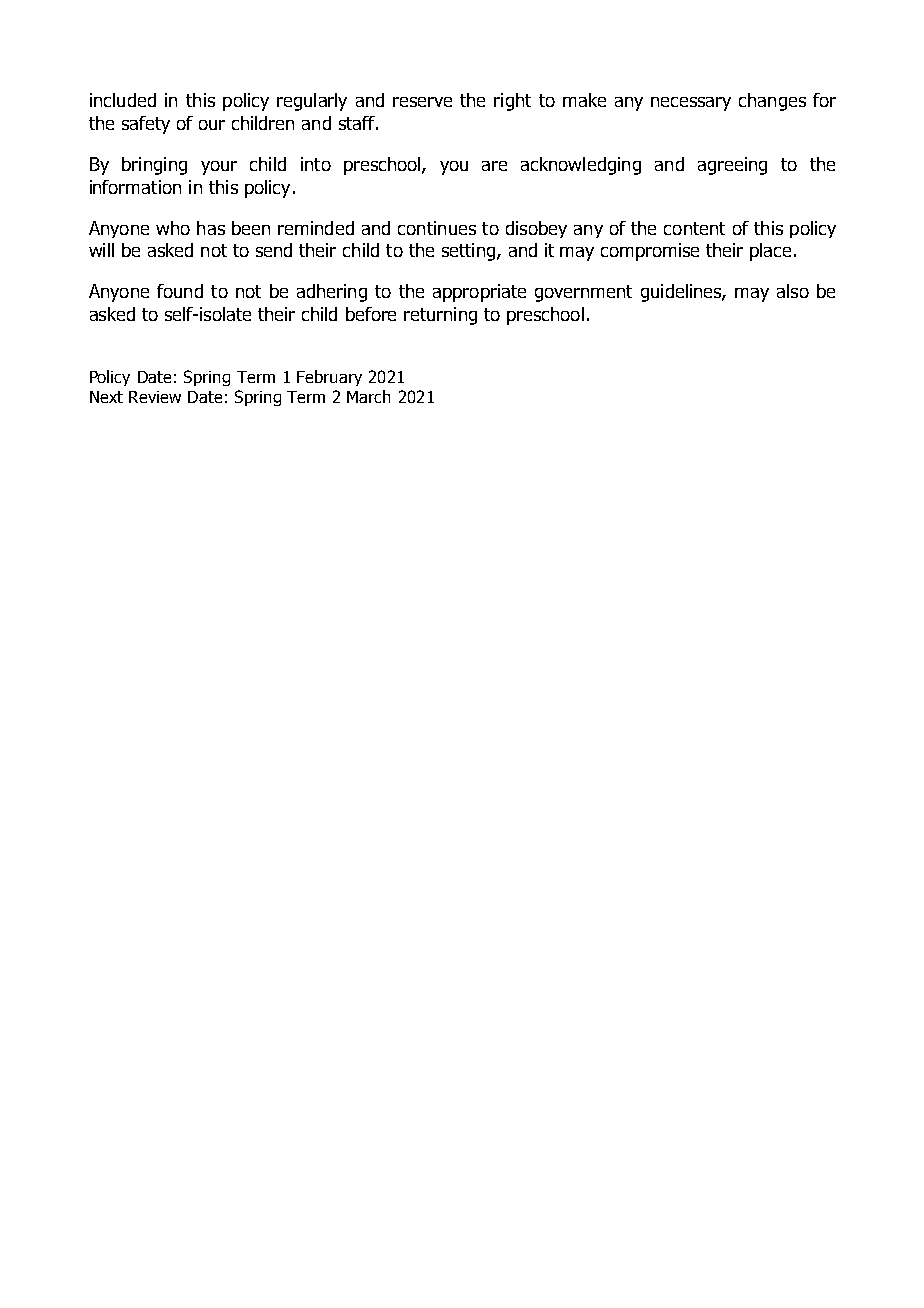 This screenshot has height=1308, width=924. I want to click on compromise, so click(650, 252).
